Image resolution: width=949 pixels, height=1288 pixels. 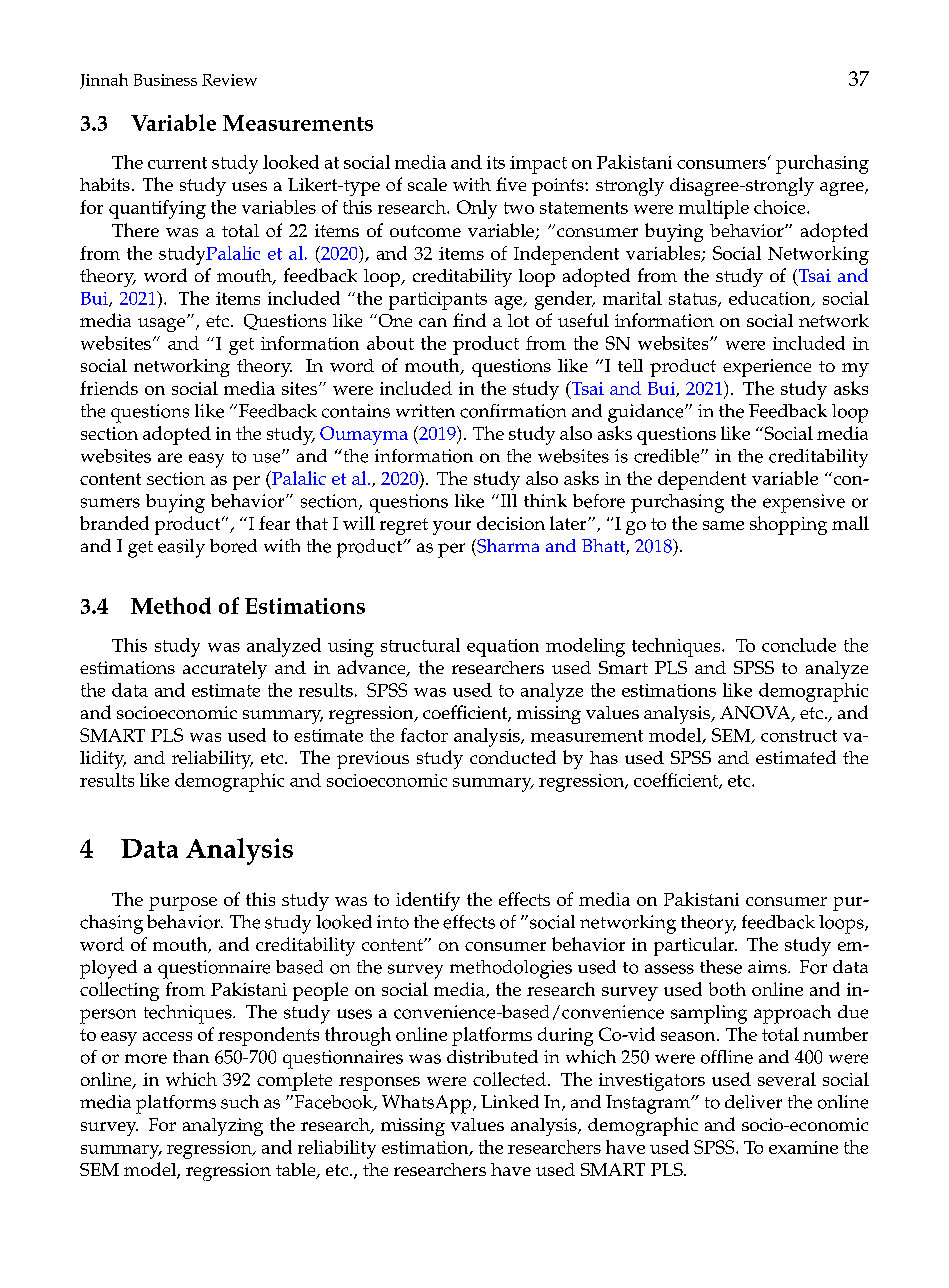 I want to click on usage, so click(x=163, y=324).
